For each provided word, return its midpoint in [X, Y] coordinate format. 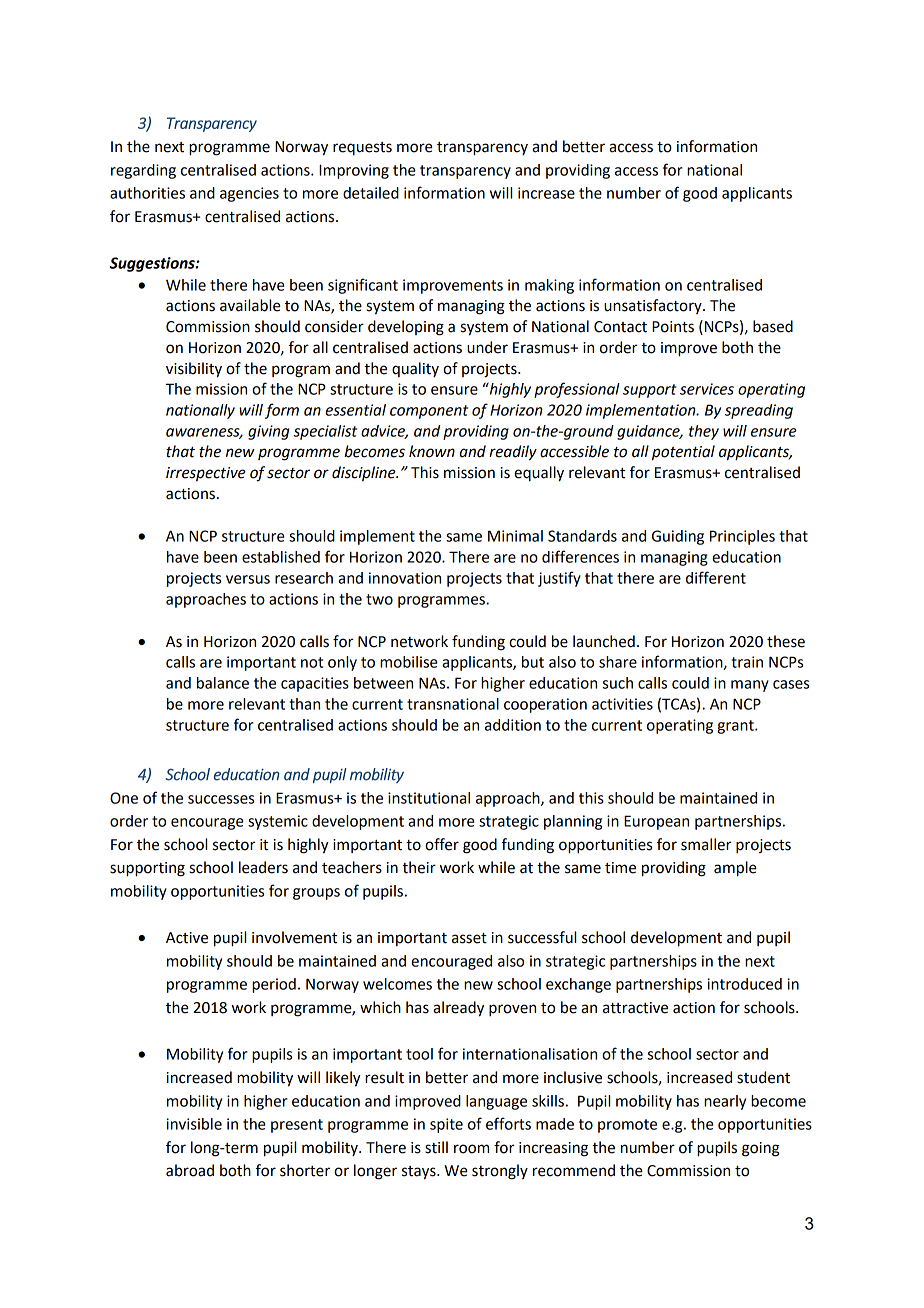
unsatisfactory [654, 306]
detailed [371, 193]
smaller [706, 844]
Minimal [515, 536]
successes [221, 799]
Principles [742, 537]
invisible [194, 1124]
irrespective [206, 474]
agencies [249, 194]
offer [442, 844]
